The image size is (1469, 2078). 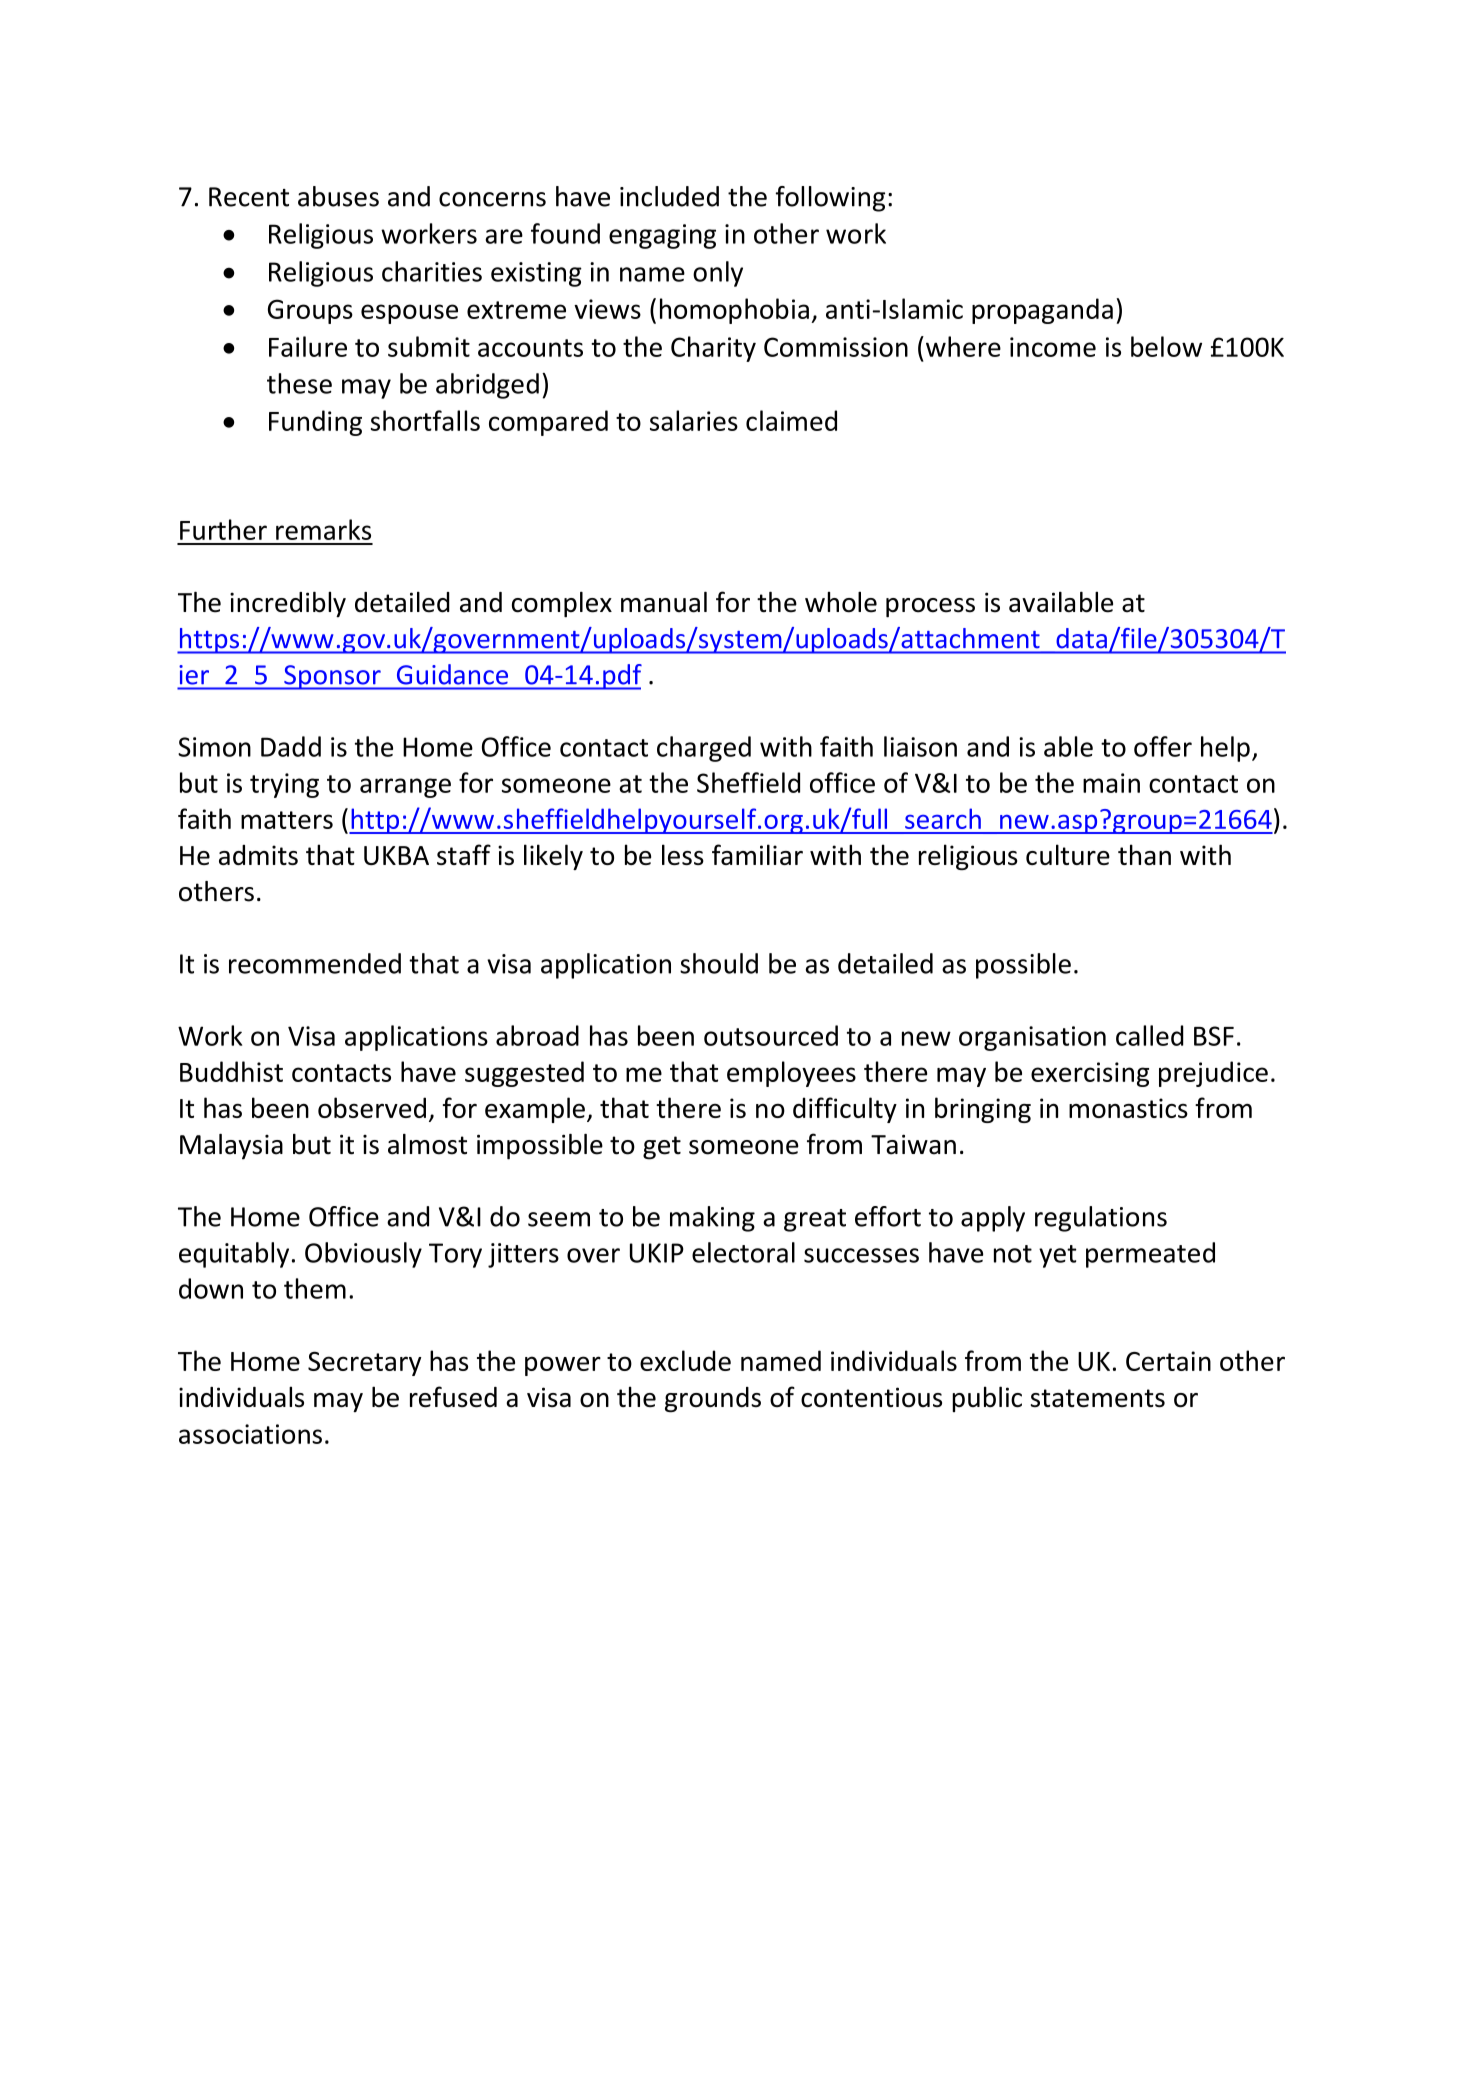 What do you see at coordinates (1068, 854) in the document?
I see `culture` at bounding box center [1068, 854].
